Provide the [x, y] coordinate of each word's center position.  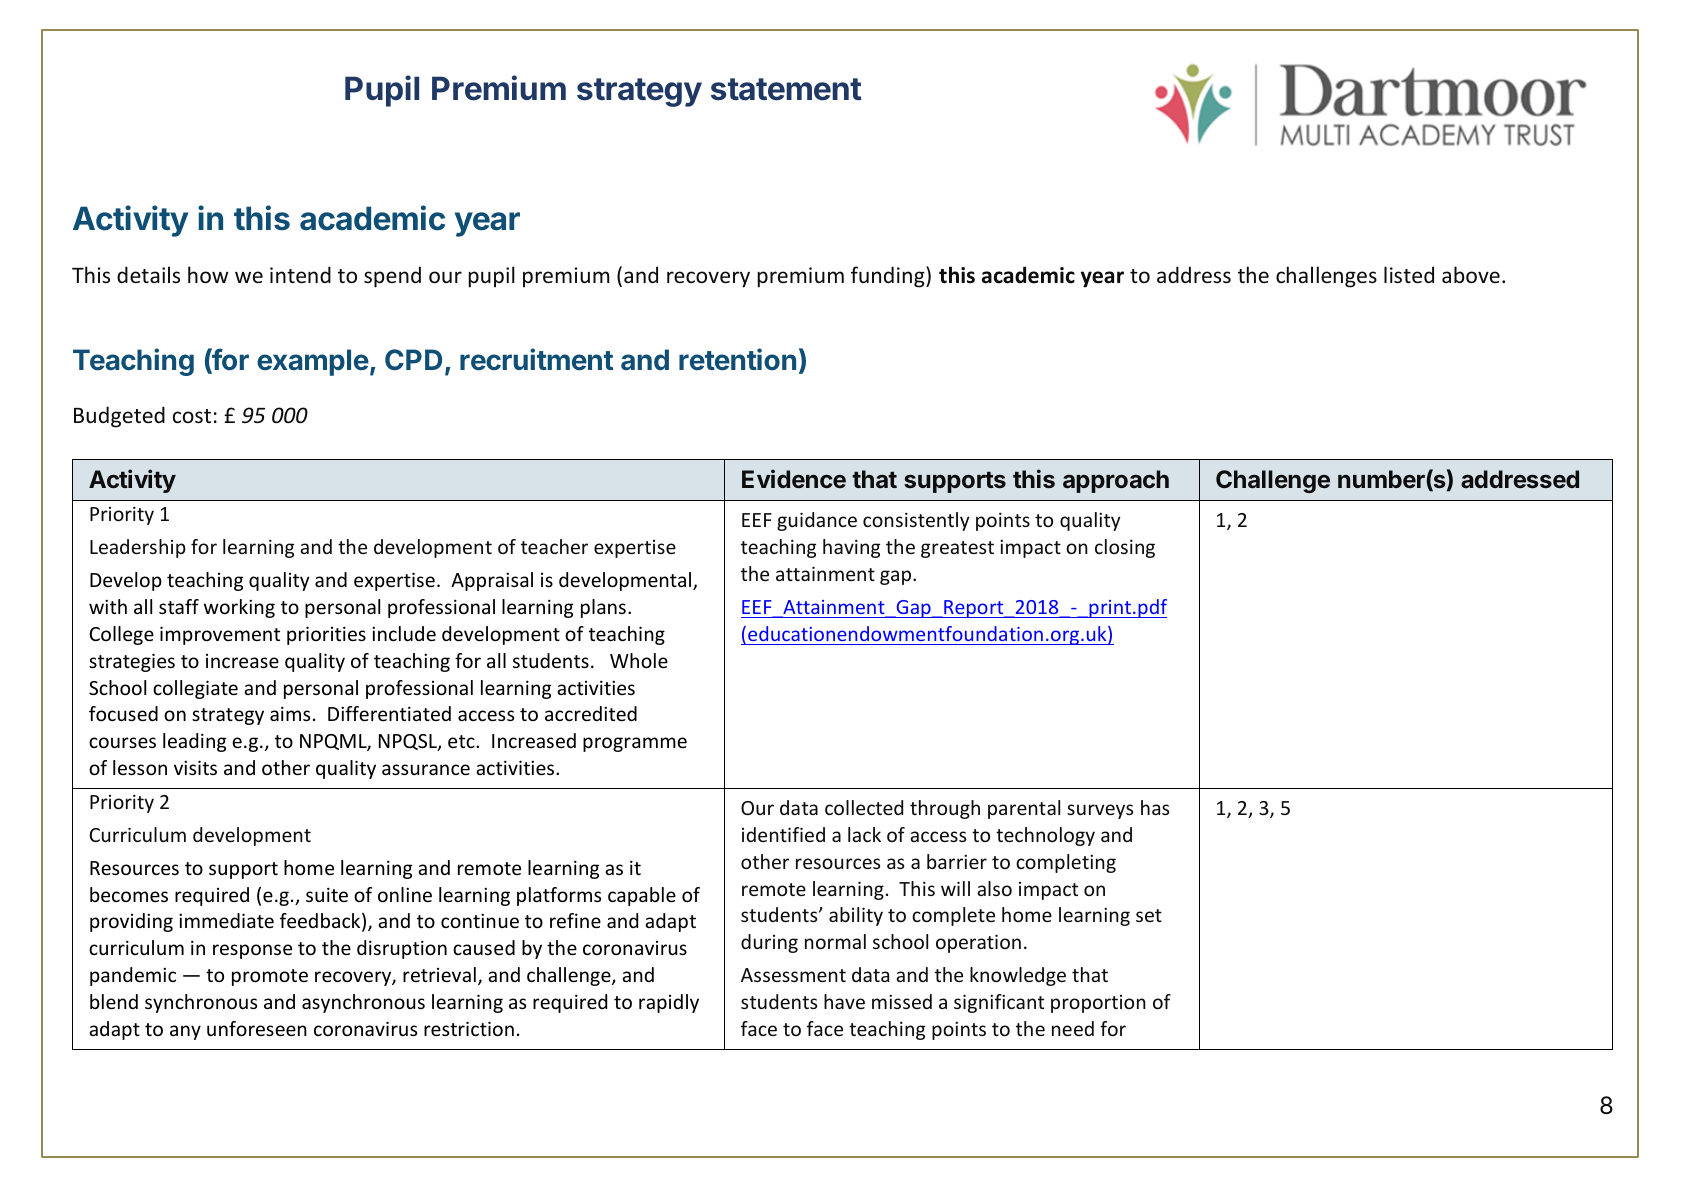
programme [635, 744]
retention [737, 359]
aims [290, 713]
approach [1116, 481]
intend [300, 274]
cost [192, 416]
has [1155, 807]
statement [786, 89]
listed [1409, 274]
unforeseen [257, 1028]
